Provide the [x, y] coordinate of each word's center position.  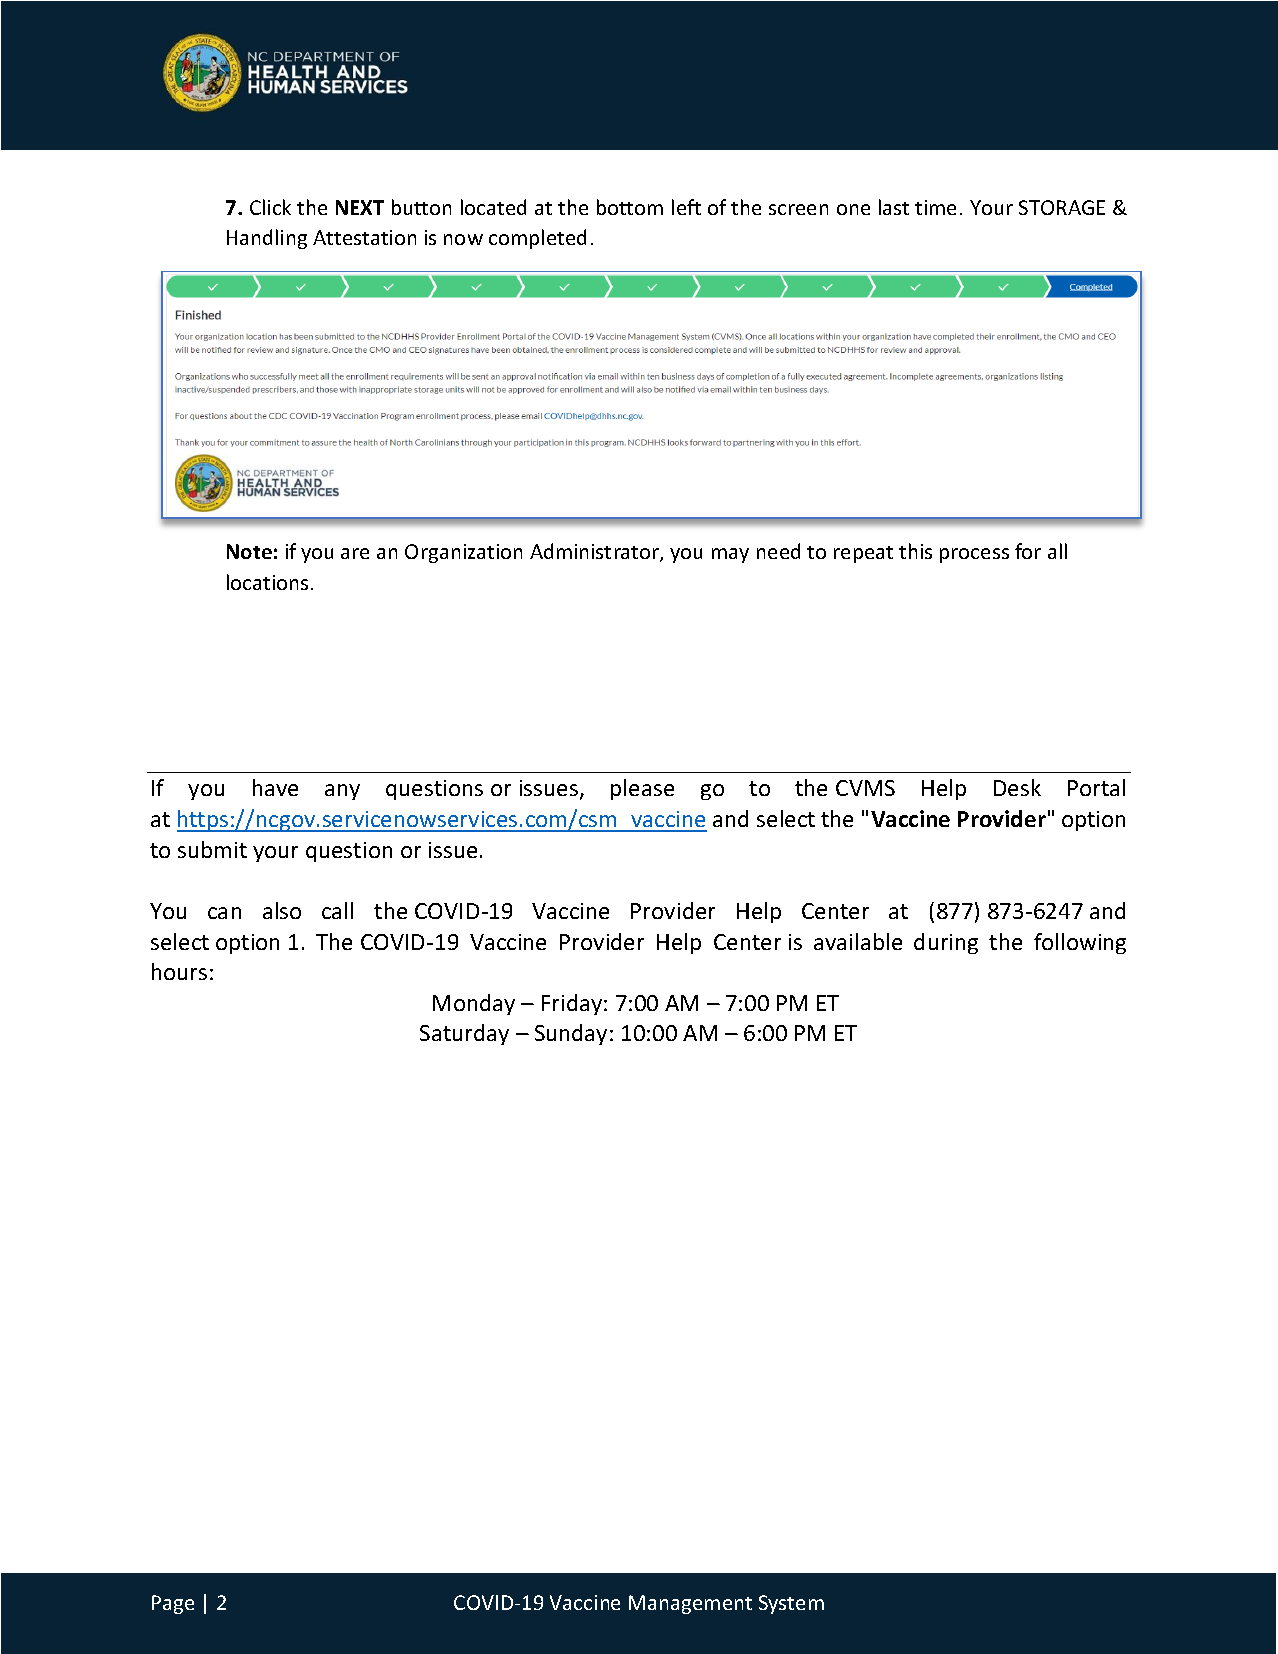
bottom [630, 207]
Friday [573, 1004]
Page [173, 1604]
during [946, 943]
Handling [267, 239]
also [282, 910]
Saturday [464, 1034]
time [935, 207]
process [974, 555]
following [1080, 943]
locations [267, 582]
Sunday [571, 1034]
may [730, 555]
